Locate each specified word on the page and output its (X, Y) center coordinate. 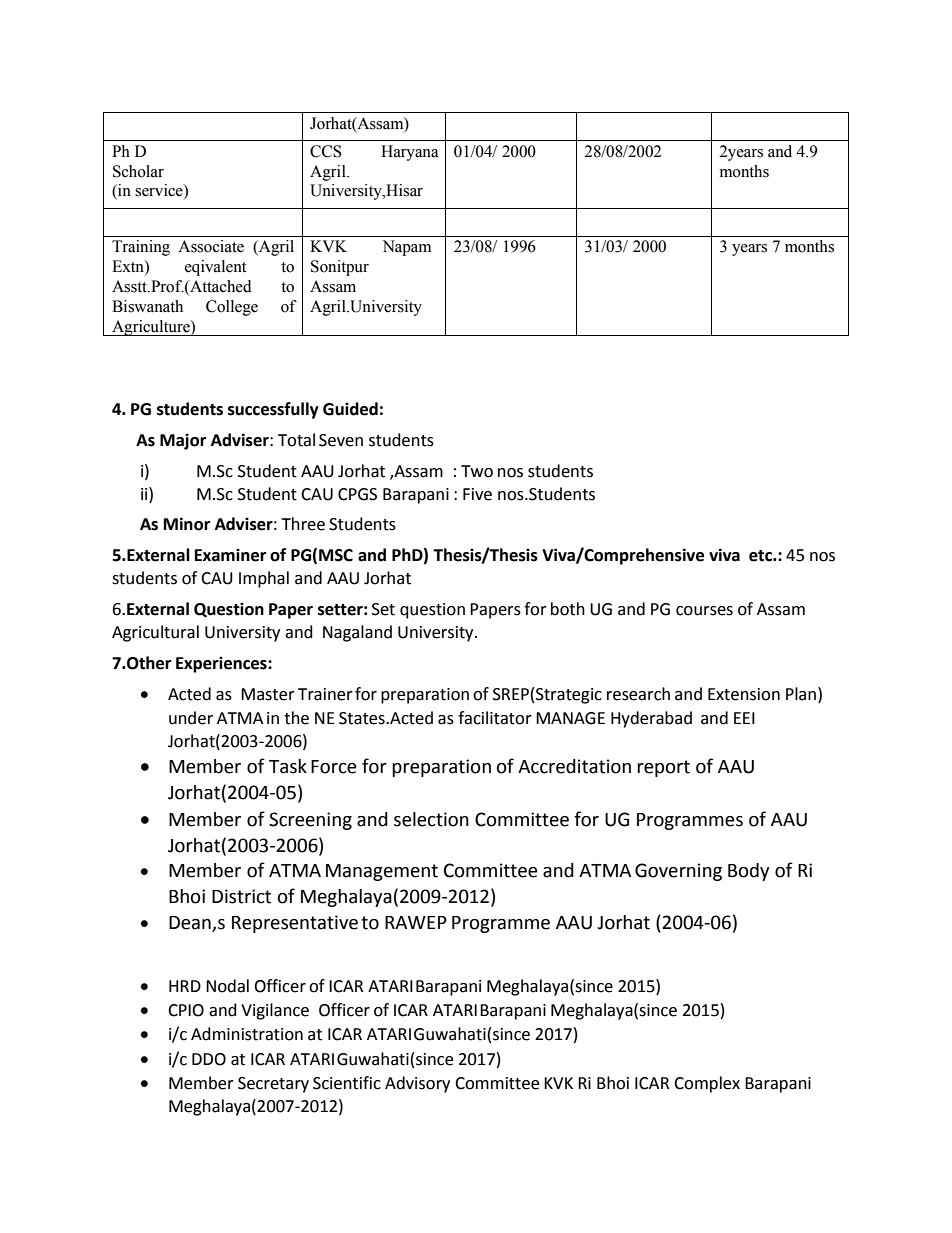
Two (477, 471)
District (241, 896)
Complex (707, 1084)
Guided (350, 409)
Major (183, 441)
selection (431, 819)
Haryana (410, 153)
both (568, 609)
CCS (326, 151)
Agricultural (155, 633)
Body (748, 872)
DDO (209, 1059)
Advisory (417, 1084)
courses (704, 611)
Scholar (138, 171)
